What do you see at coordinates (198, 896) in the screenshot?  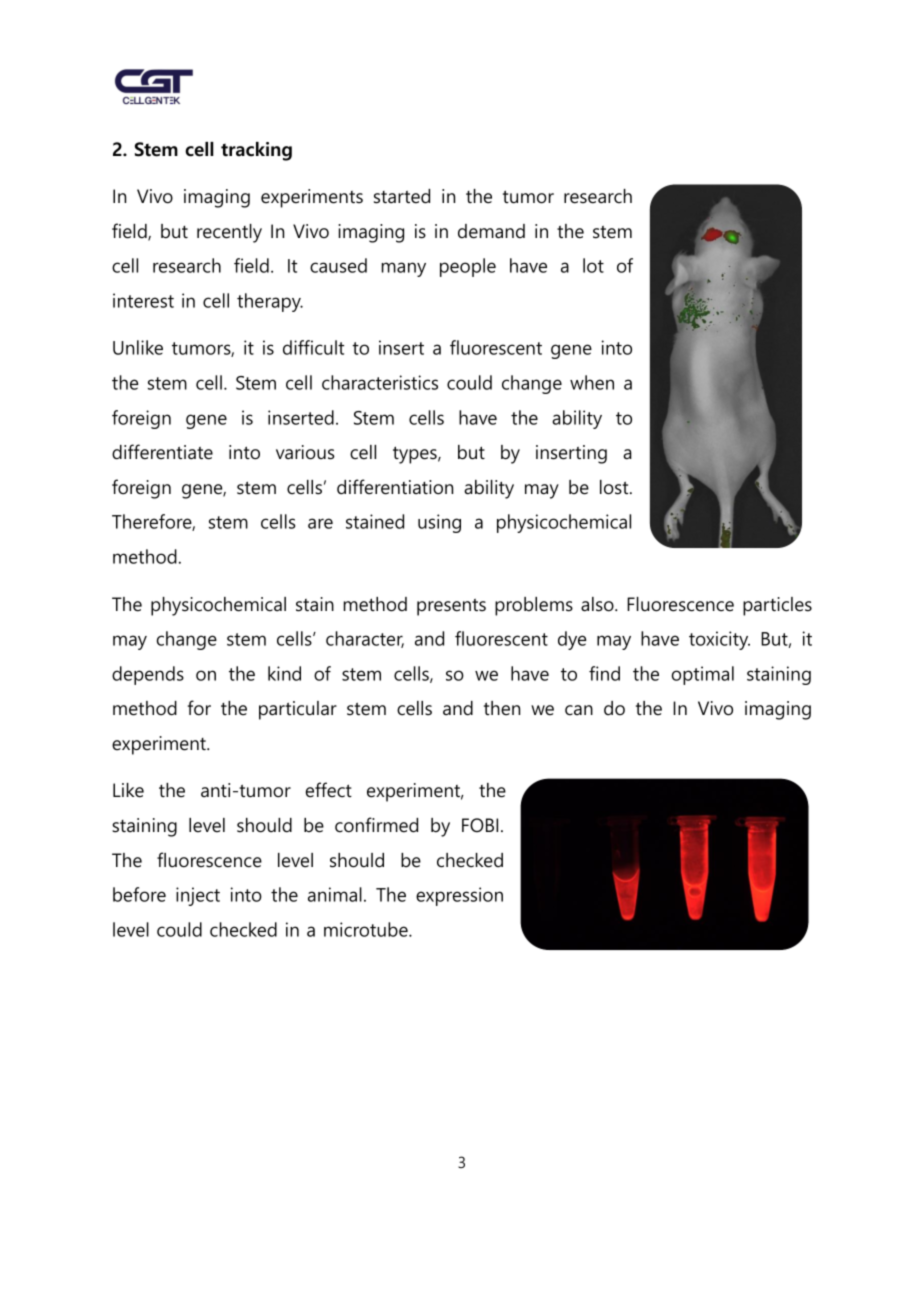 I see `inject` at bounding box center [198, 896].
